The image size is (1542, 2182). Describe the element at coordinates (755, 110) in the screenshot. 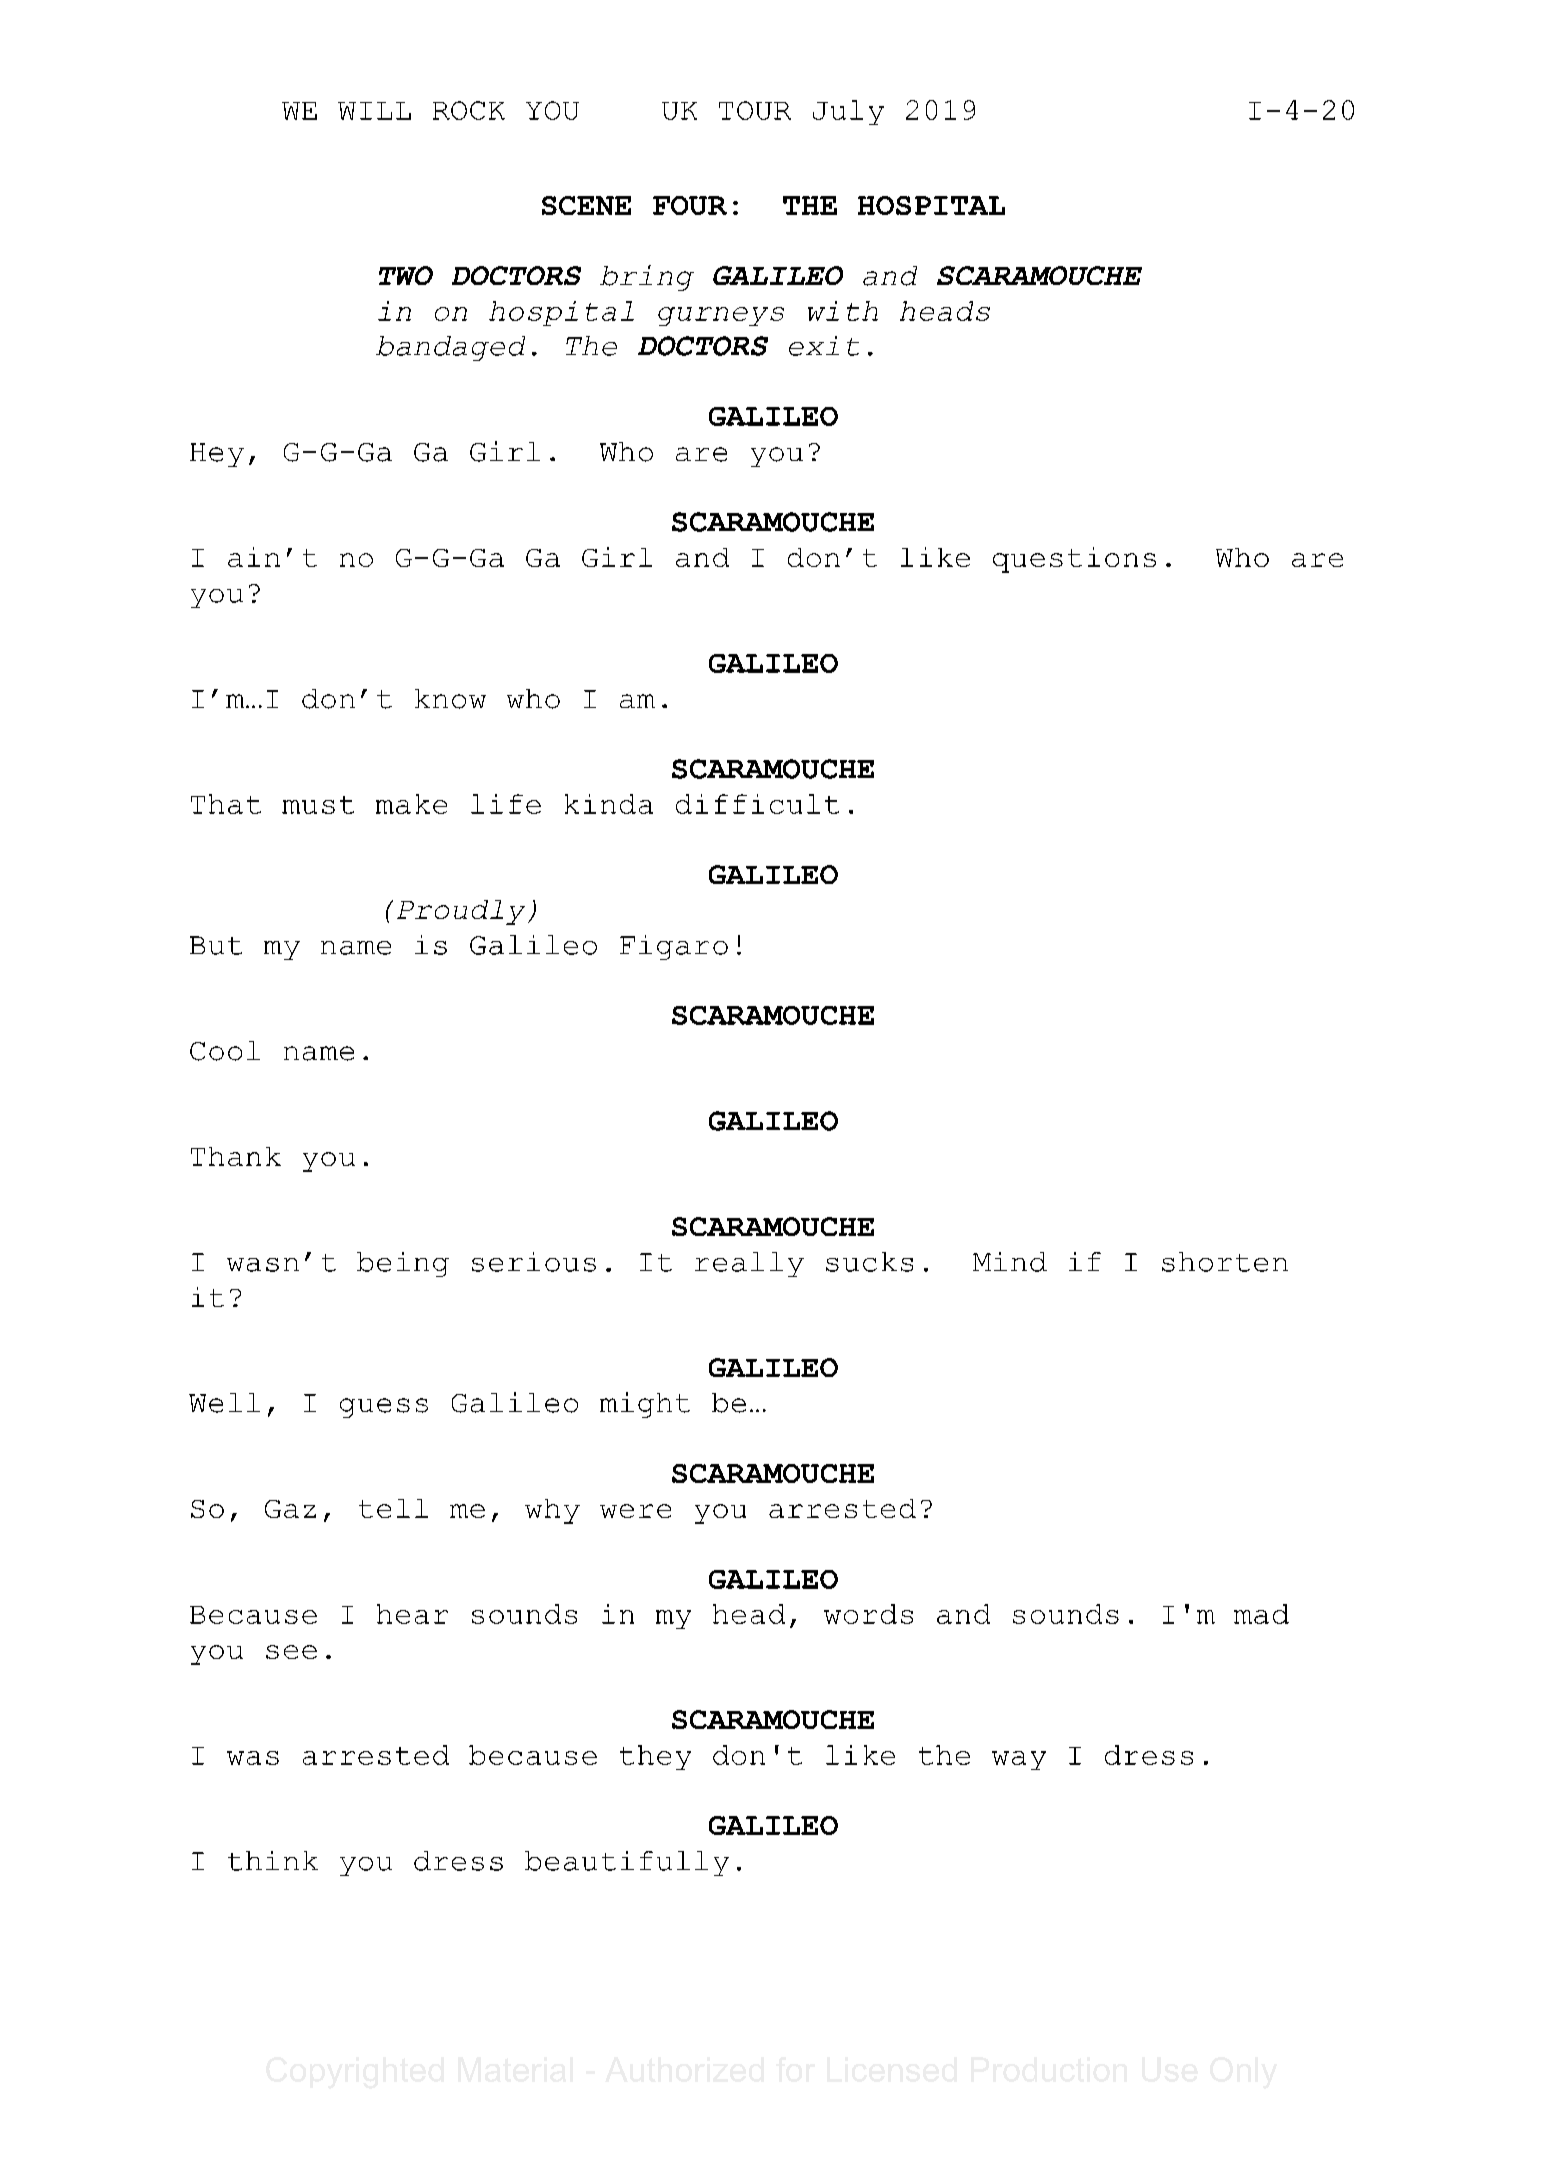

I see `TOUR` at that location.
